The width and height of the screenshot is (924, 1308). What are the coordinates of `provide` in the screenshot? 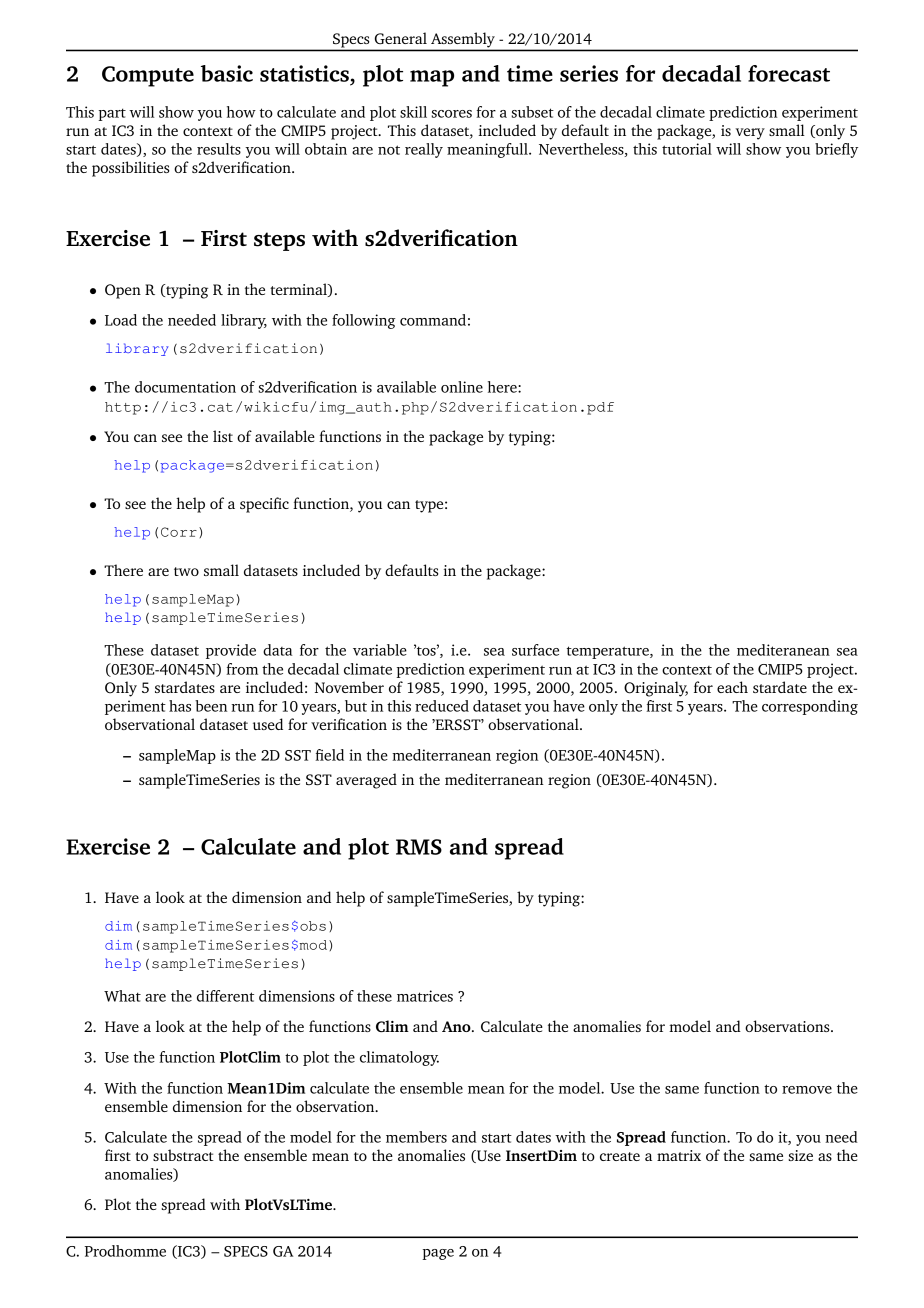 It's located at (231, 651).
